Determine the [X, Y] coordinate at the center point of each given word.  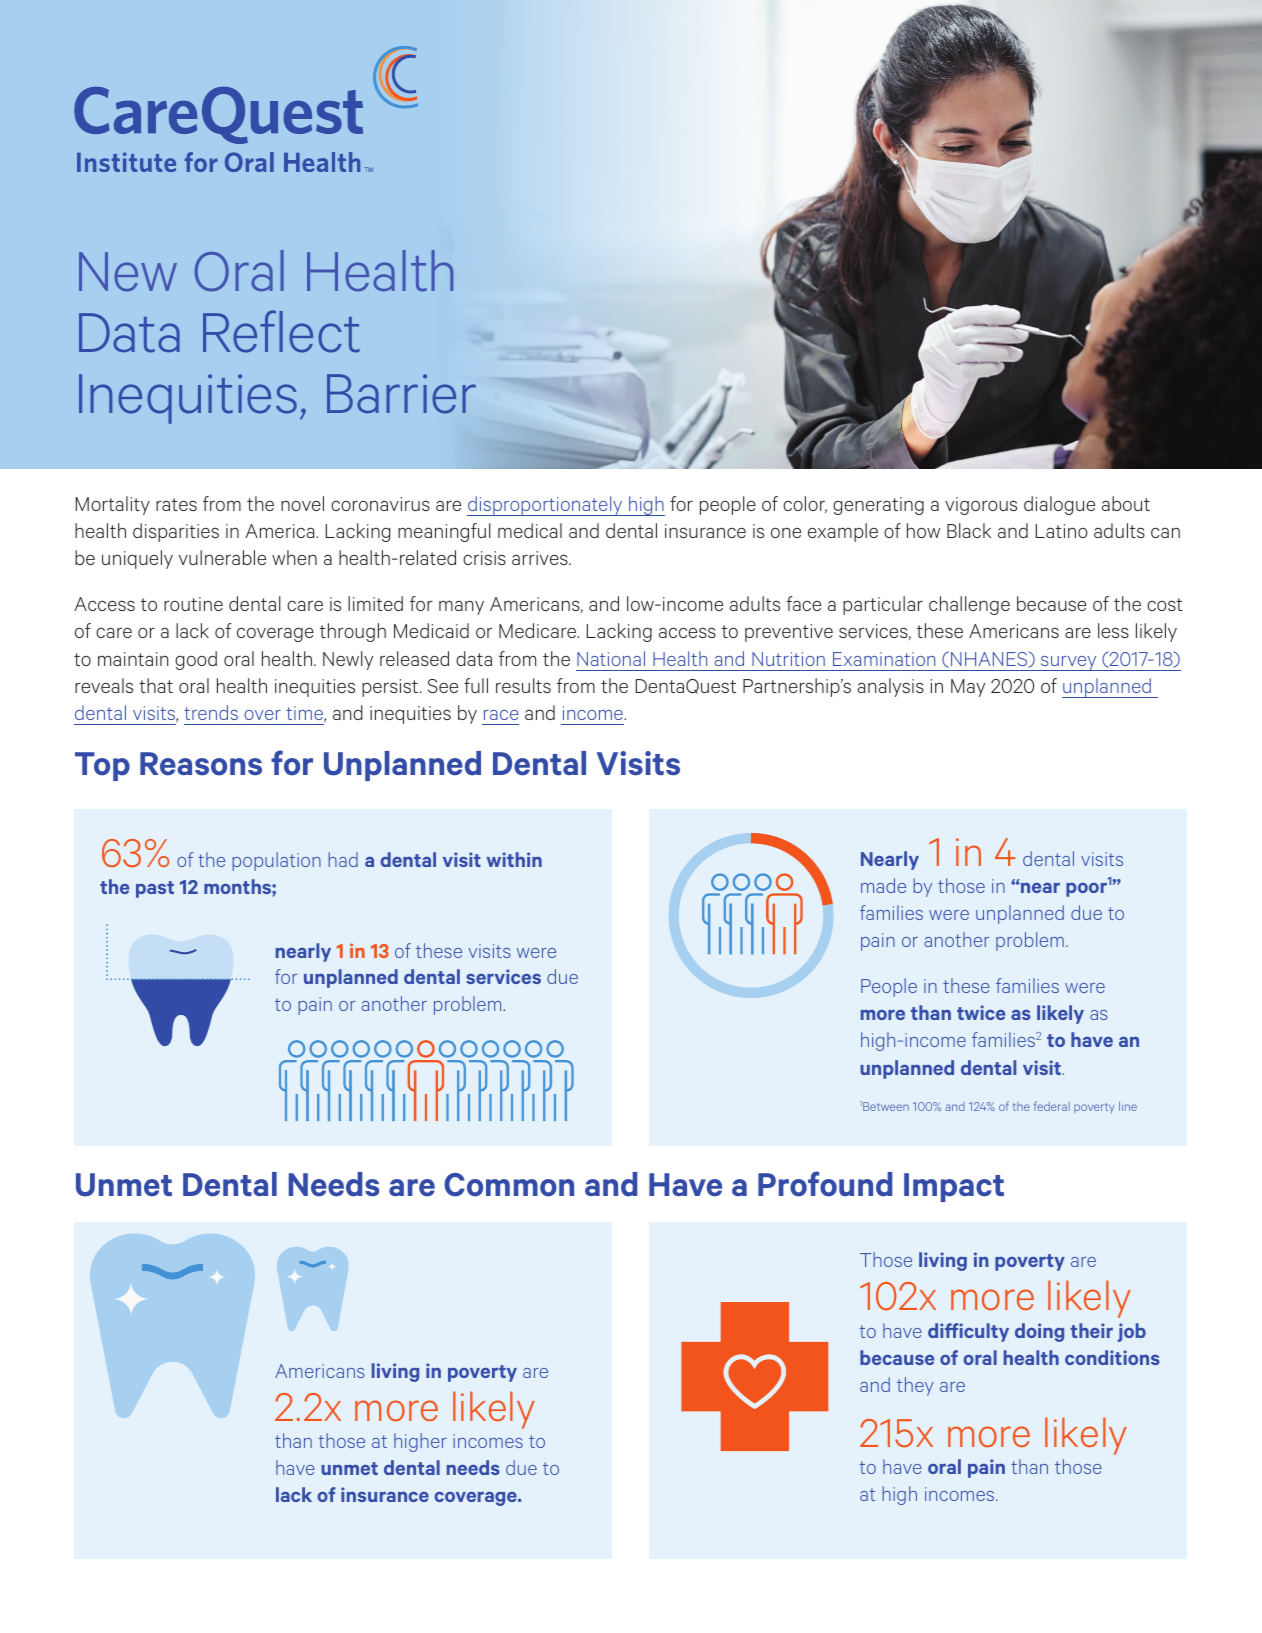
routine [193, 604]
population [276, 861]
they [915, 1386]
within [514, 859]
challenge [969, 605]
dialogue [1059, 505]
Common [509, 1185]
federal [1052, 1106]
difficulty [968, 1332]
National [611, 658]
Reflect [281, 331]
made [883, 885]
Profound [825, 1184]
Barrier [401, 394]
